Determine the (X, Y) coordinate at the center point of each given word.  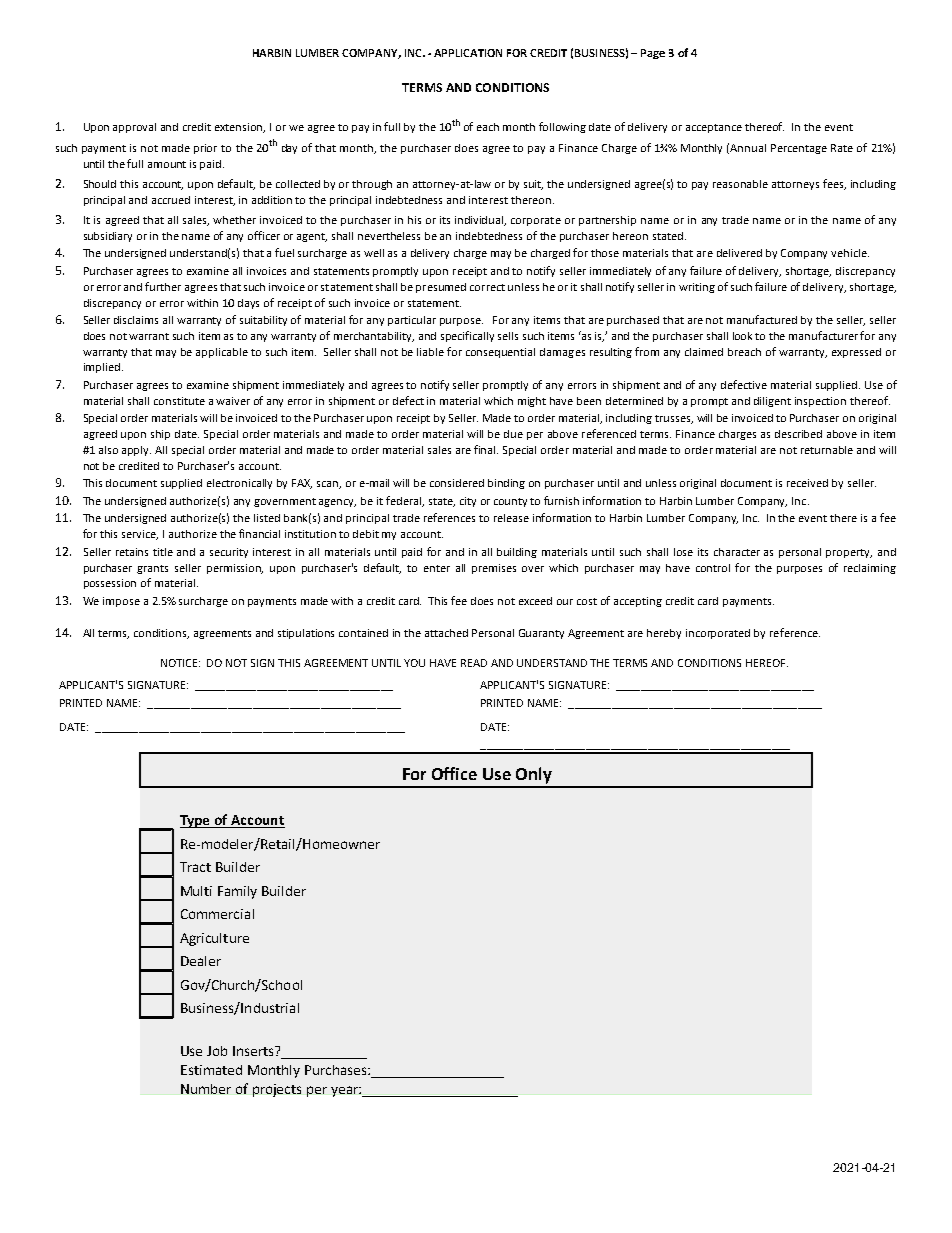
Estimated (211, 1070)
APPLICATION (468, 53)
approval (134, 128)
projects (277, 1090)
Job (217, 1051)
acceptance (714, 128)
